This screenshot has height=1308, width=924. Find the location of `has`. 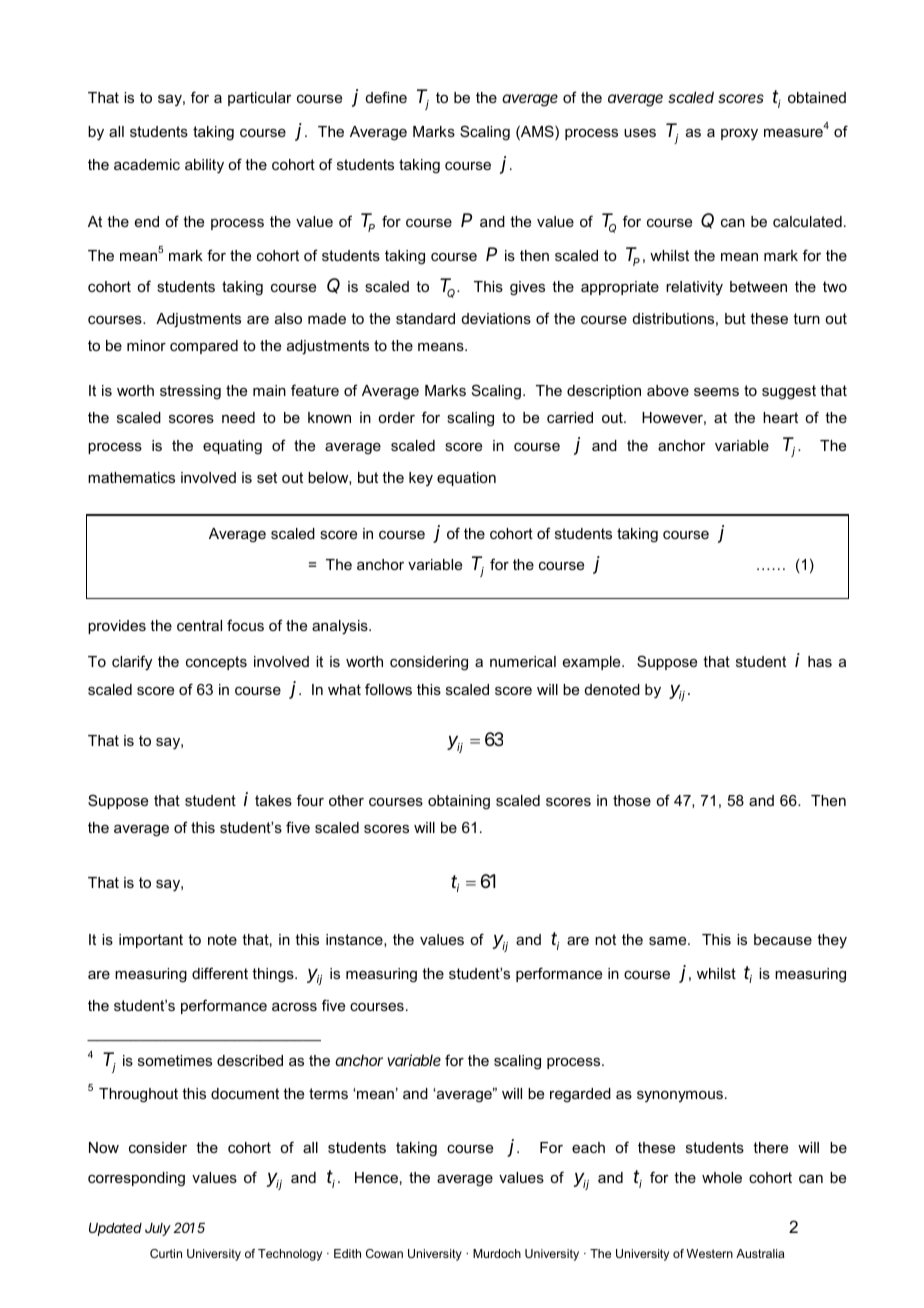

has is located at coordinates (820, 661).
